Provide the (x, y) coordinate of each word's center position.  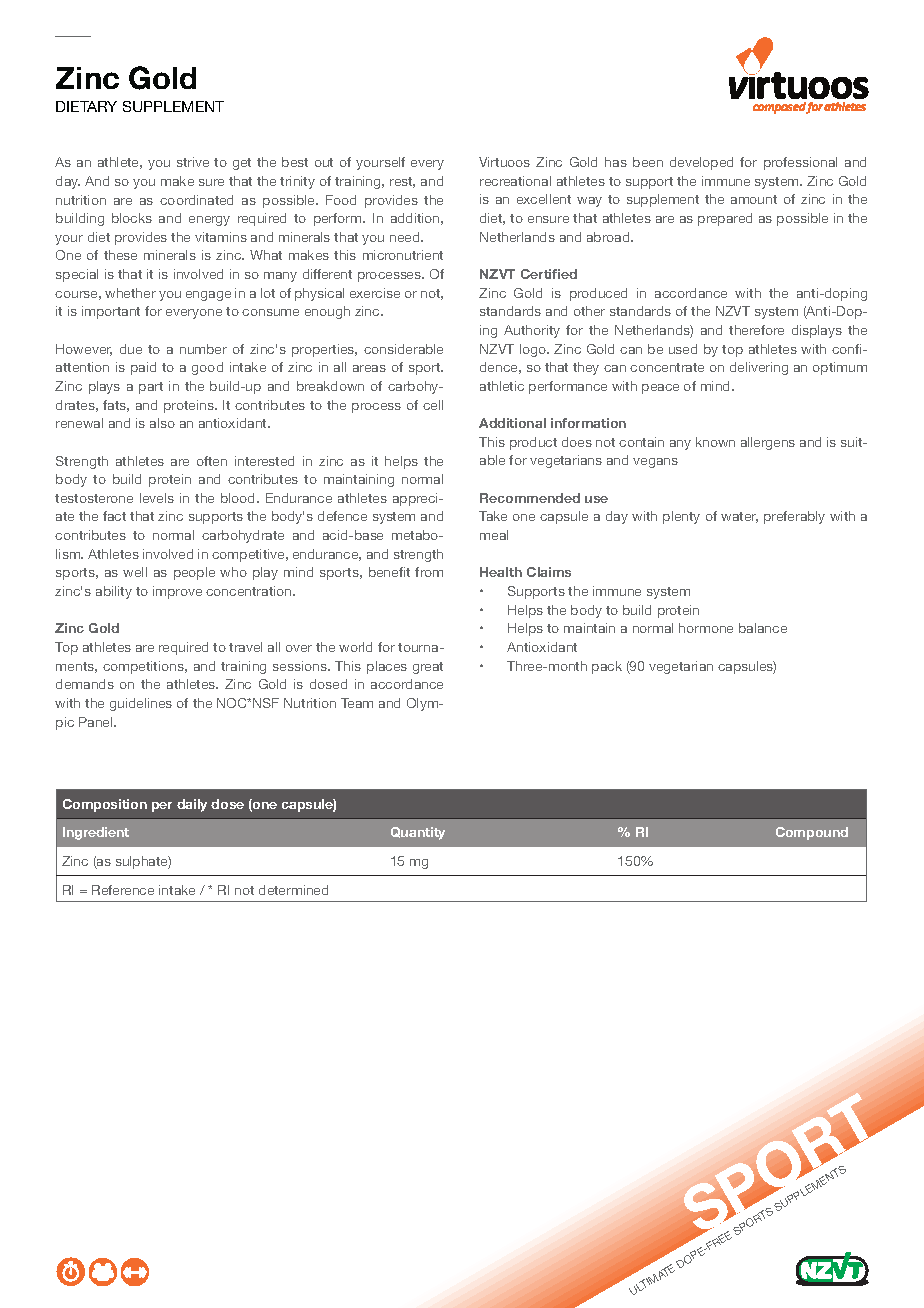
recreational (515, 181)
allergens (768, 443)
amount (754, 199)
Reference (123, 890)
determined (293, 890)
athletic (502, 386)
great (428, 668)
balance (763, 628)
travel (245, 647)
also (162, 423)
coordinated (196, 200)
